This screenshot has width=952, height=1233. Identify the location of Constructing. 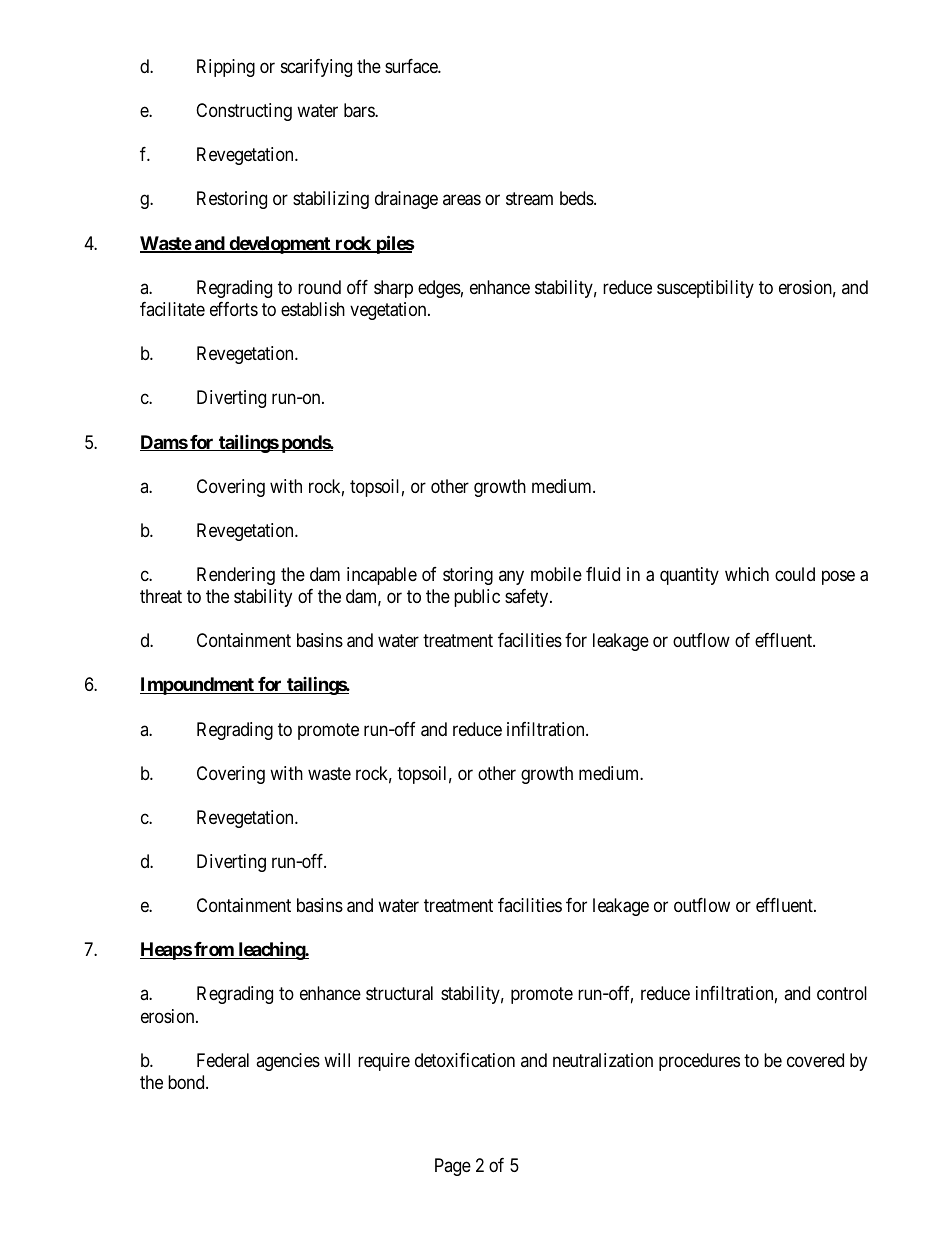
(244, 112).
